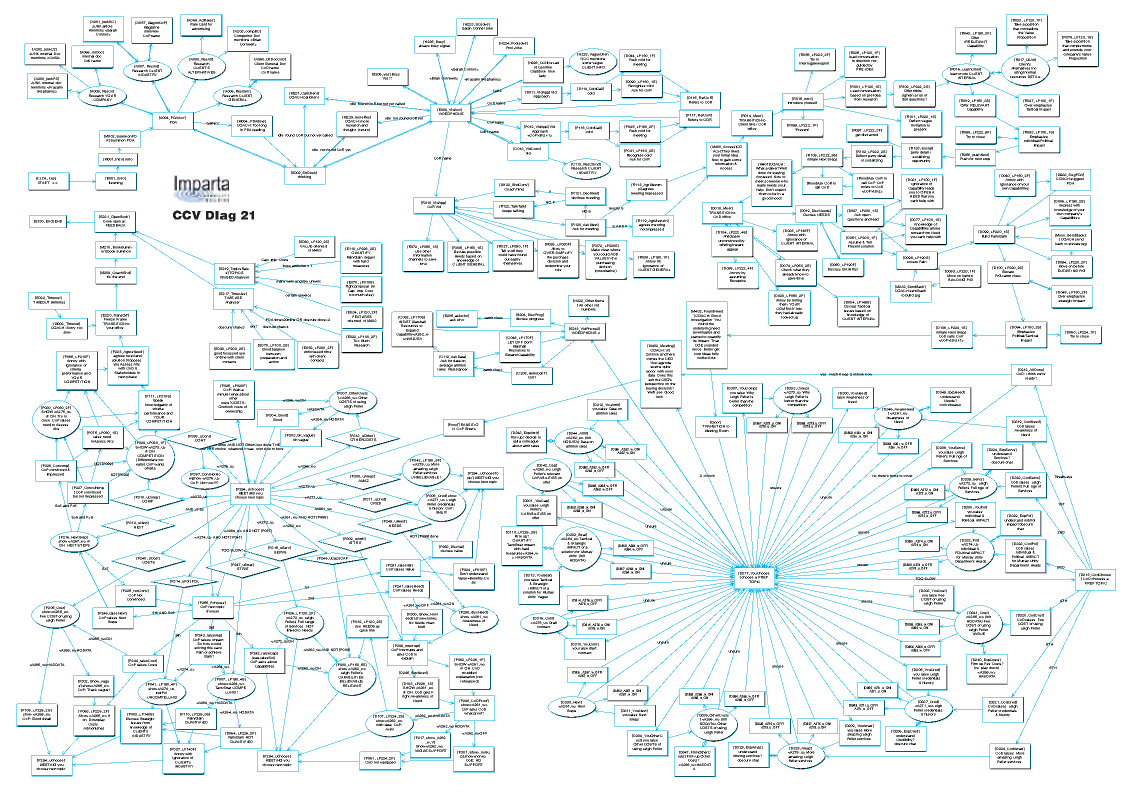 The image size is (1131, 810). I want to click on mostly, so click(615, 209).
